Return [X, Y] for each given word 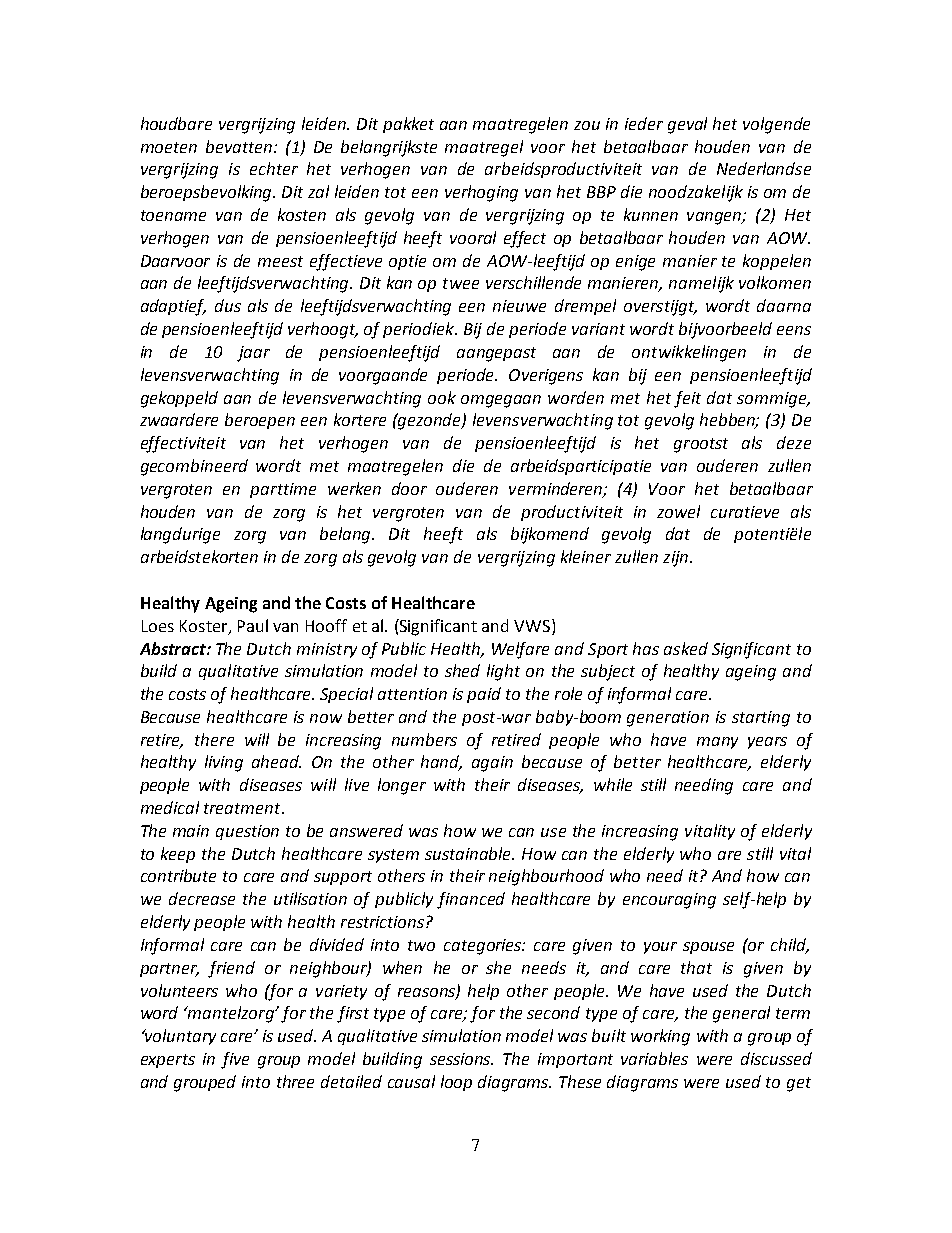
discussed [776, 1058]
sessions [461, 1059]
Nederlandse [764, 168]
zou [587, 125]
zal [318, 191]
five [235, 1060]
